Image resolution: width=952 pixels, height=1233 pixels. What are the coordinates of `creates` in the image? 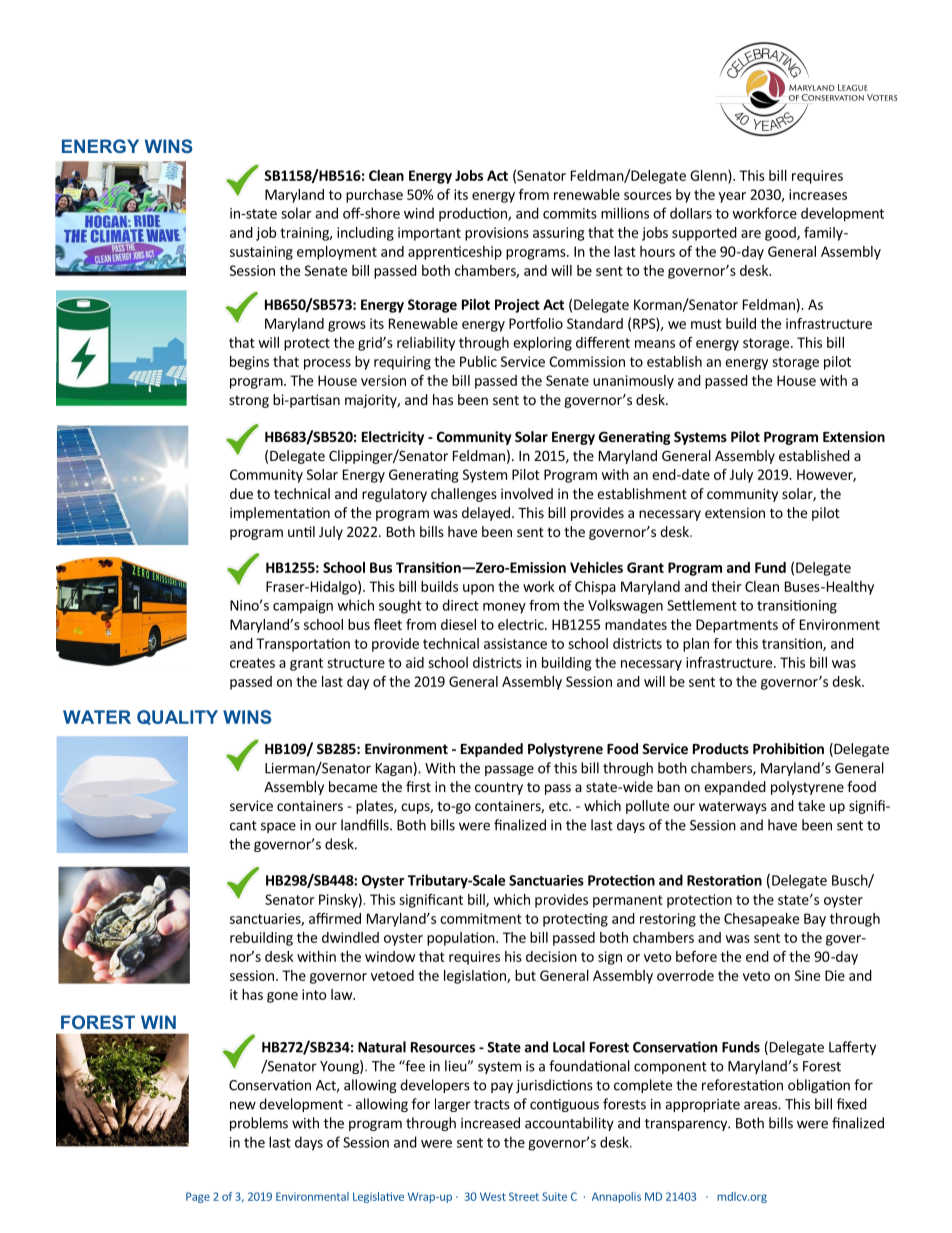 It's located at (252, 663).
